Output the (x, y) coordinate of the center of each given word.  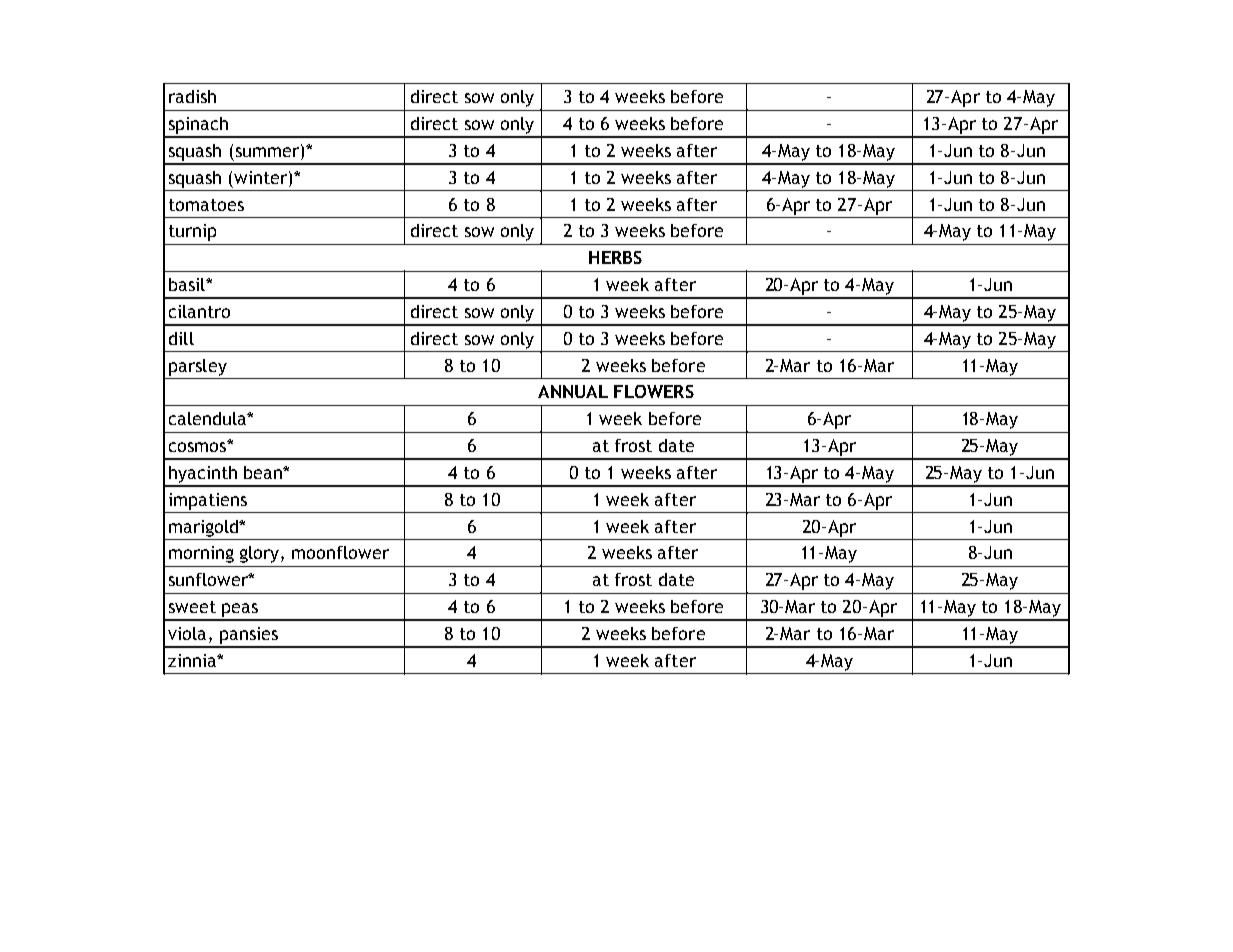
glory (261, 554)
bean (264, 472)
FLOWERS (654, 391)
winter (262, 177)
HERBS (615, 257)
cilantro (199, 311)
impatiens (208, 501)
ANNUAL (573, 391)
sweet (192, 607)
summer (269, 152)
